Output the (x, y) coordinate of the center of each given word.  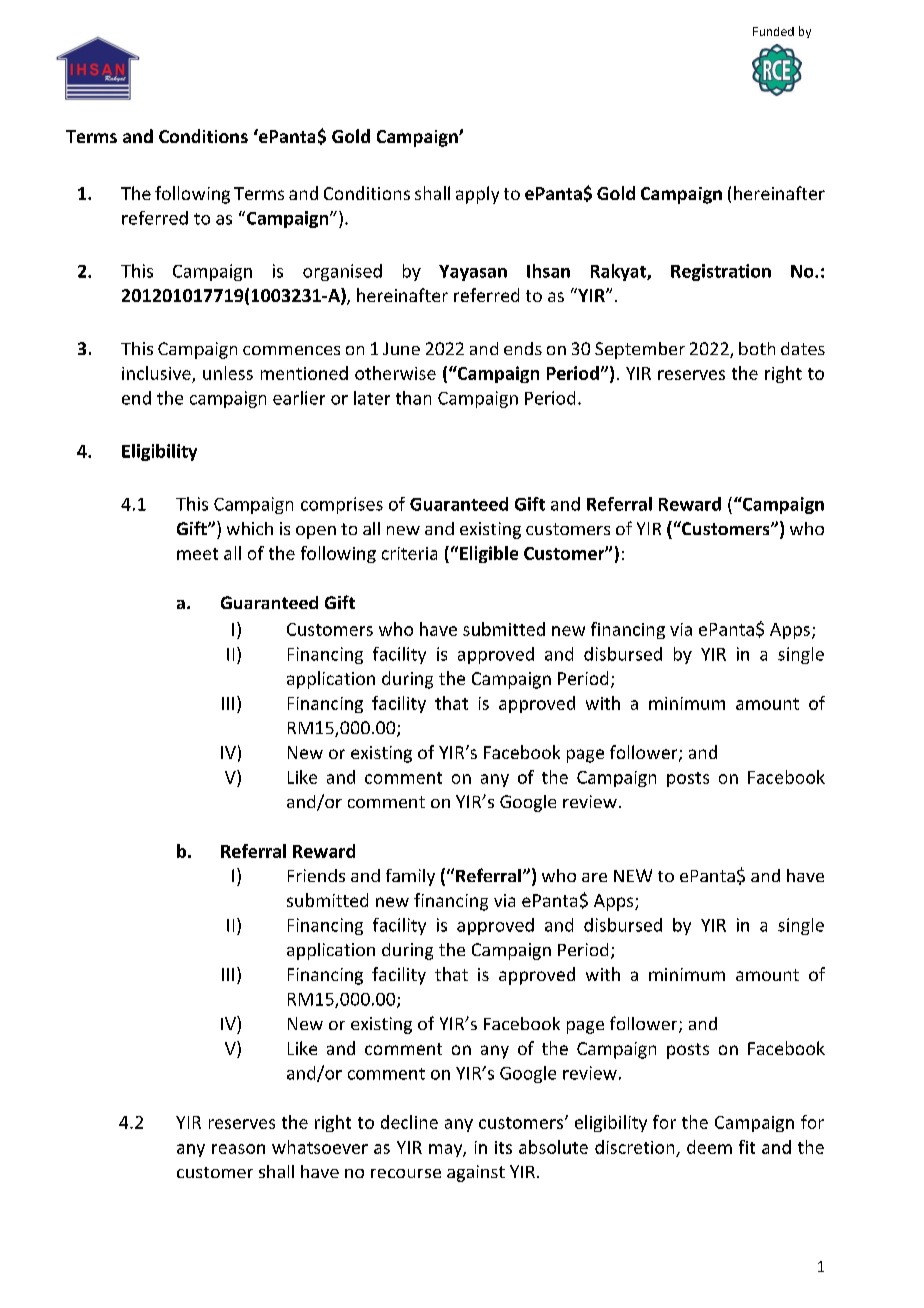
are (594, 877)
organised (342, 272)
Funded (773, 31)
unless (228, 373)
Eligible (489, 554)
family (410, 877)
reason (238, 1149)
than (413, 398)
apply (477, 195)
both (757, 348)
